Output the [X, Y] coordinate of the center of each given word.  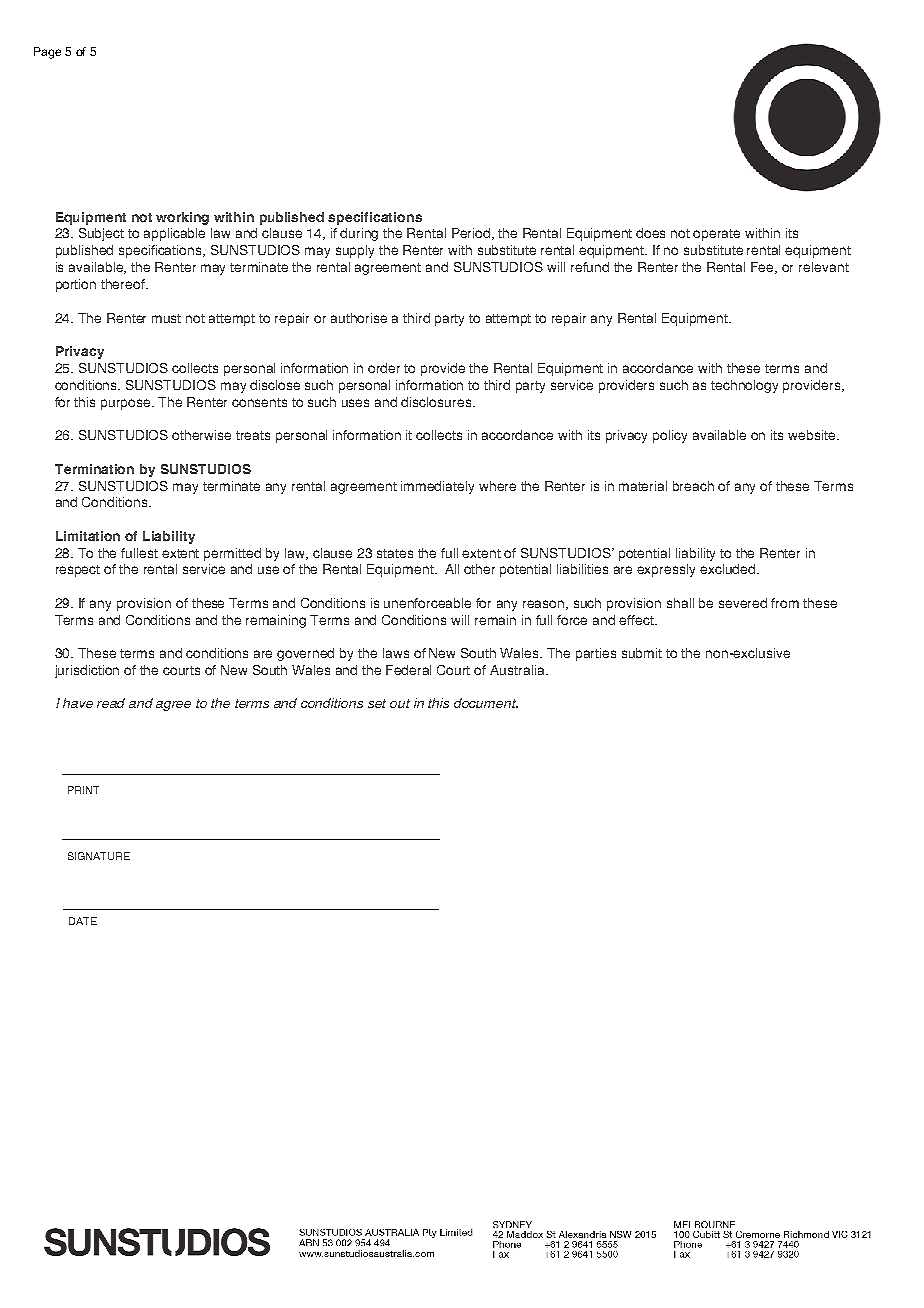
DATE [83, 921]
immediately [437, 487]
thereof [124, 284]
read [111, 703]
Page [47, 53]
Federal [408, 670]
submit [642, 653]
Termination [94, 469]
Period [472, 234]
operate [716, 235]
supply [355, 251]
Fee [764, 268]
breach [693, 486]
